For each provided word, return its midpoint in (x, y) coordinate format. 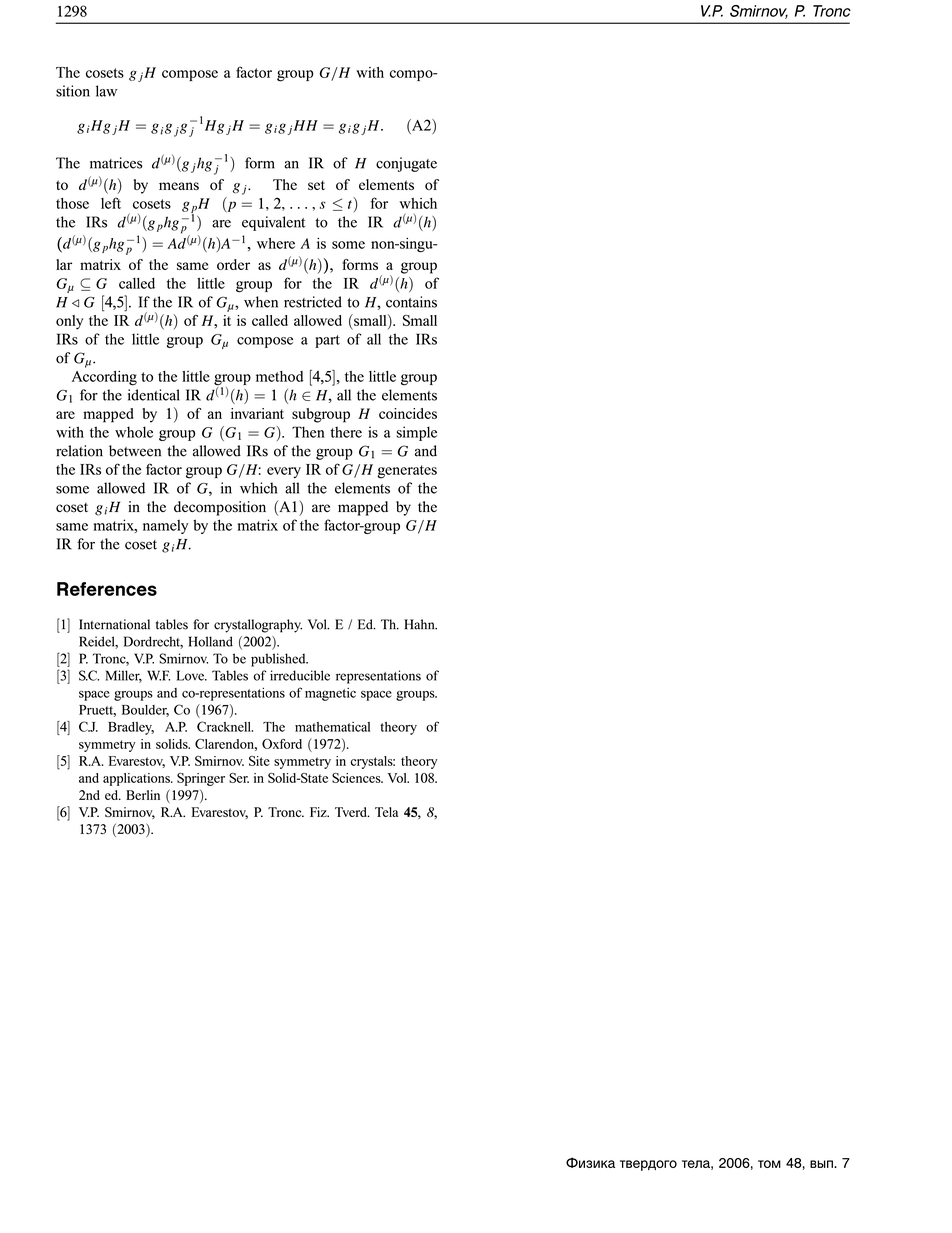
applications (137, 779)
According (104, 378)
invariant (257, 413)
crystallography (258, 626)
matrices (116, 163)
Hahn (420, 624)
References (107, 589)
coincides (408, 413)
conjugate (406, 164)
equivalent (273, 223)
